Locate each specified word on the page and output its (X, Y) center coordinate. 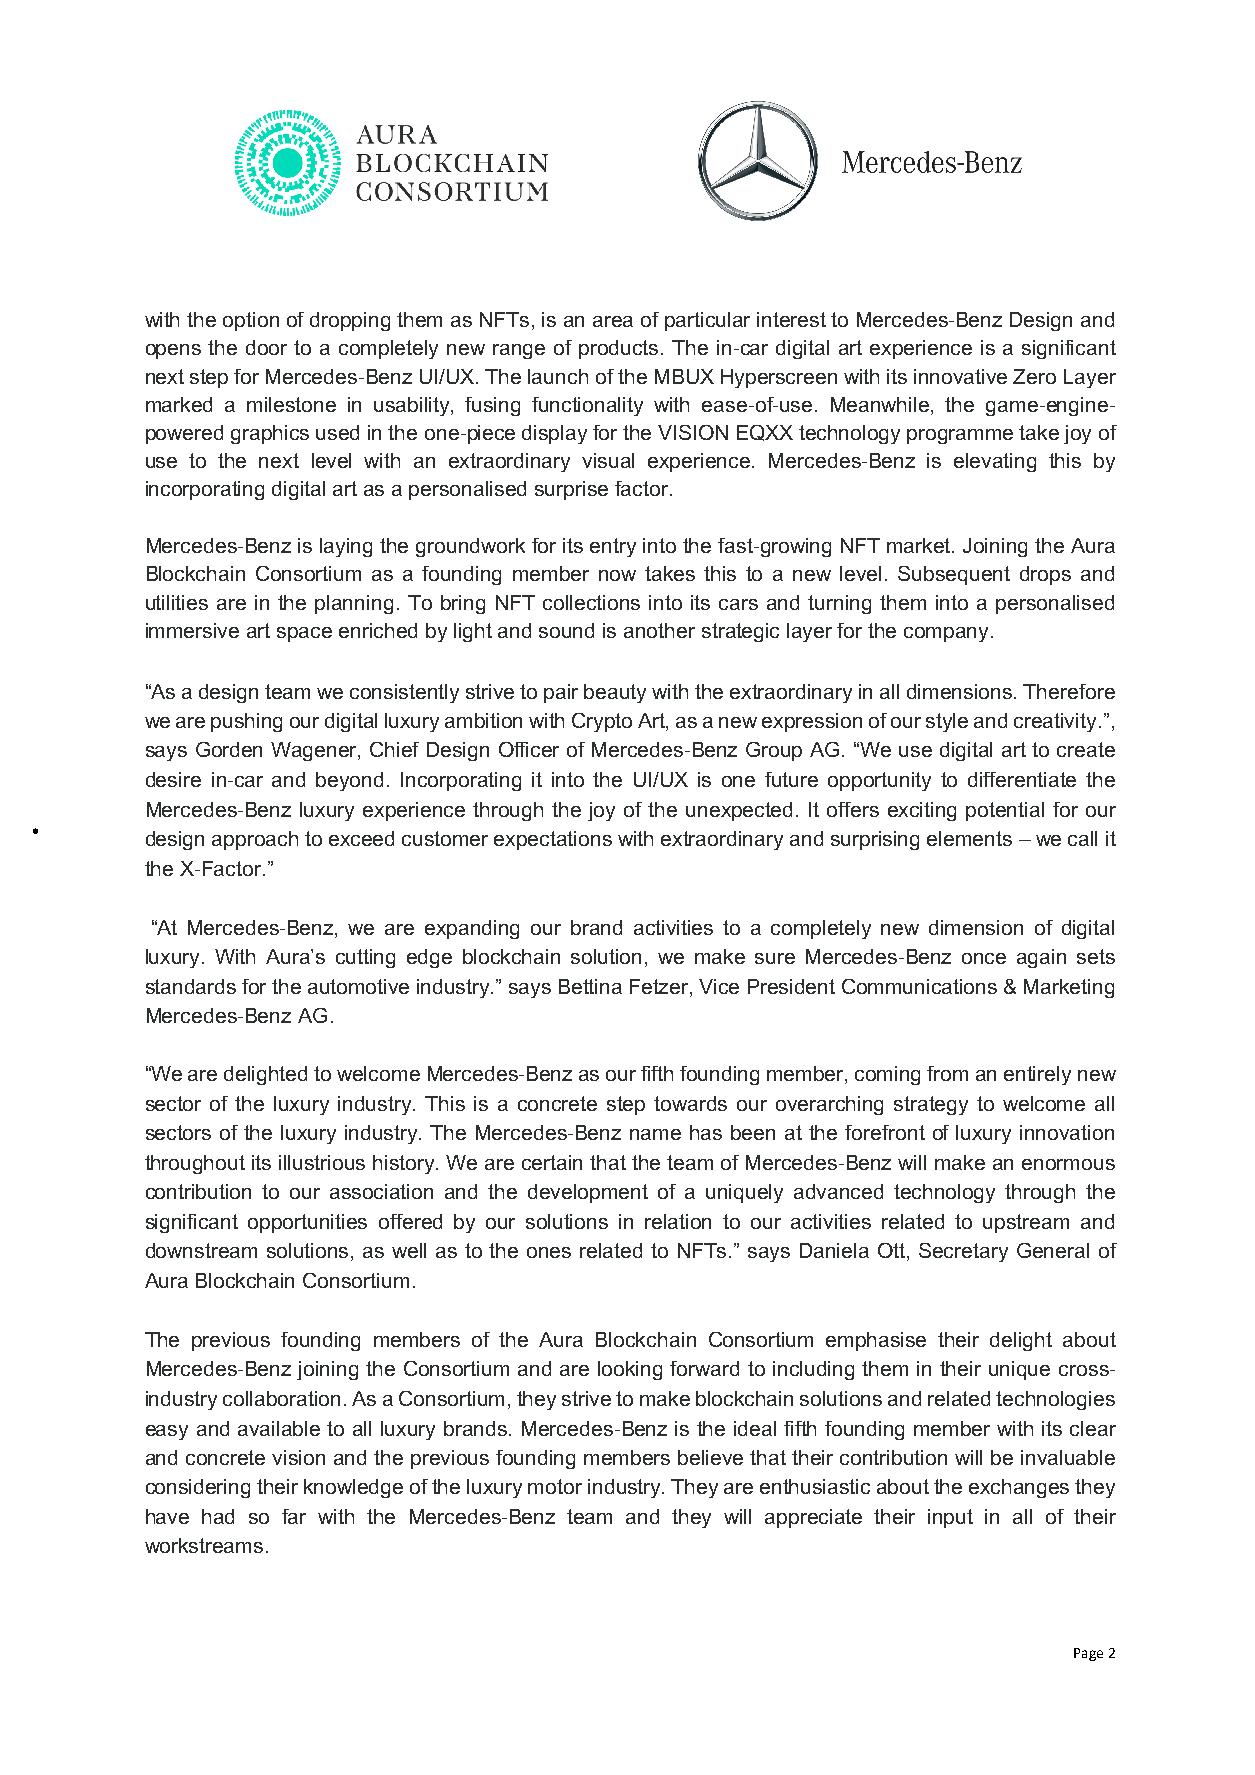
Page (1088, 1654)
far (294, 1516)
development (588, 1193)
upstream (1026, 1223)
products (618, 349)
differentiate (1022, 779)
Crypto (602, 722)
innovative (960, 376)
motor (555, 1486)
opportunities (307, 1223)
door (266, 347)
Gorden (229, 749)
